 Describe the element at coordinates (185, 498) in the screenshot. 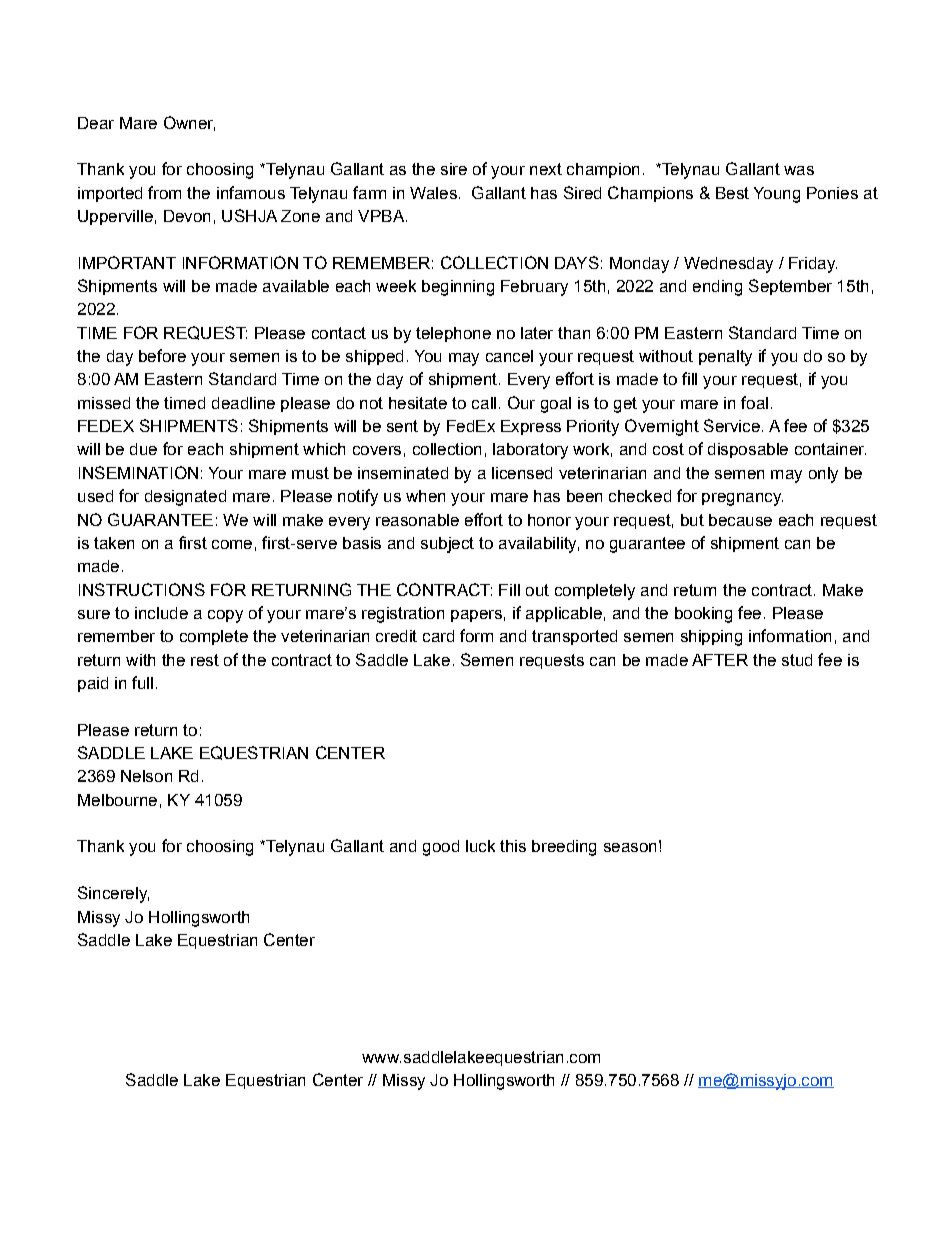

I see `designated` at that location.
